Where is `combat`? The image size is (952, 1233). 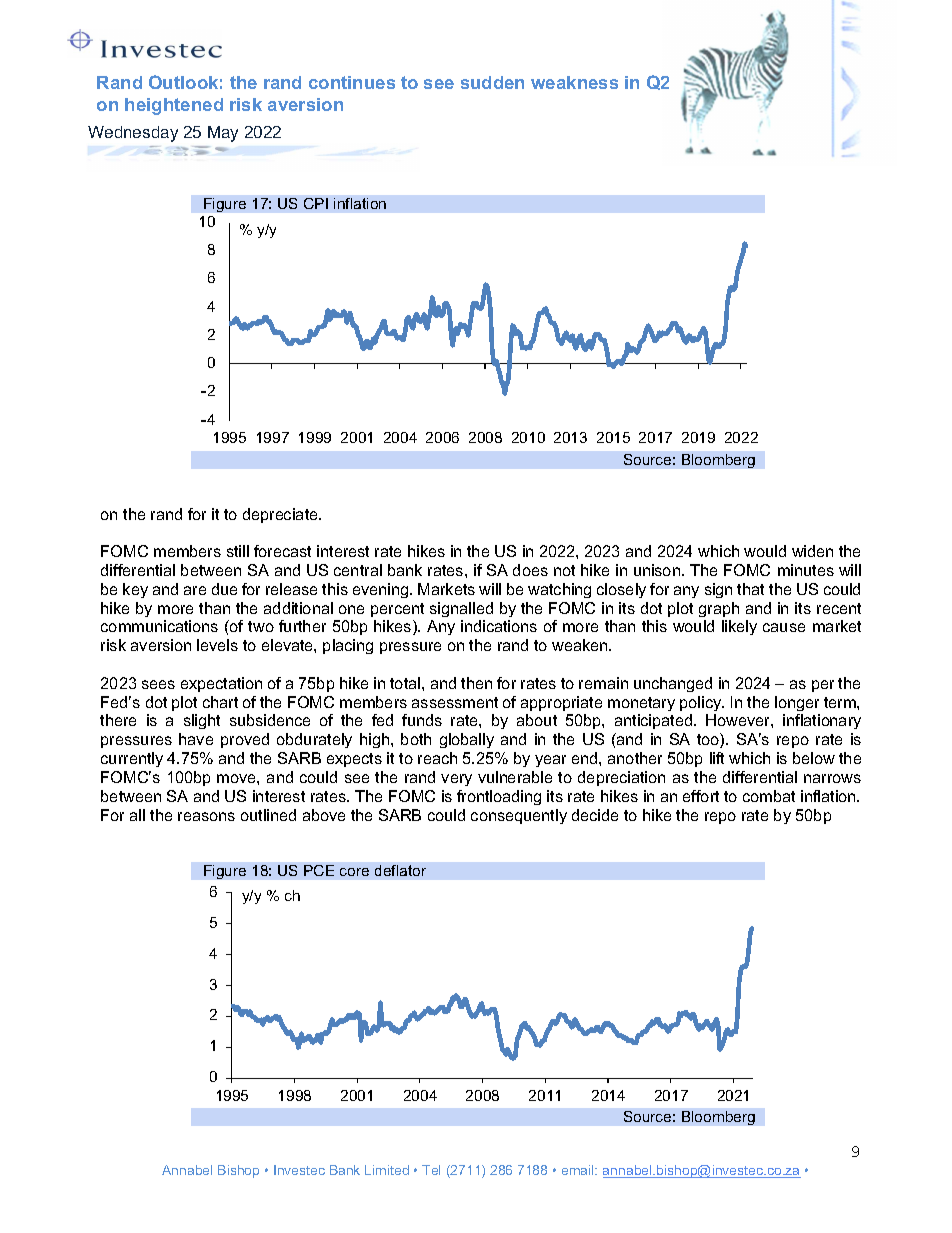 combat is located at coordinates (769, 796).
